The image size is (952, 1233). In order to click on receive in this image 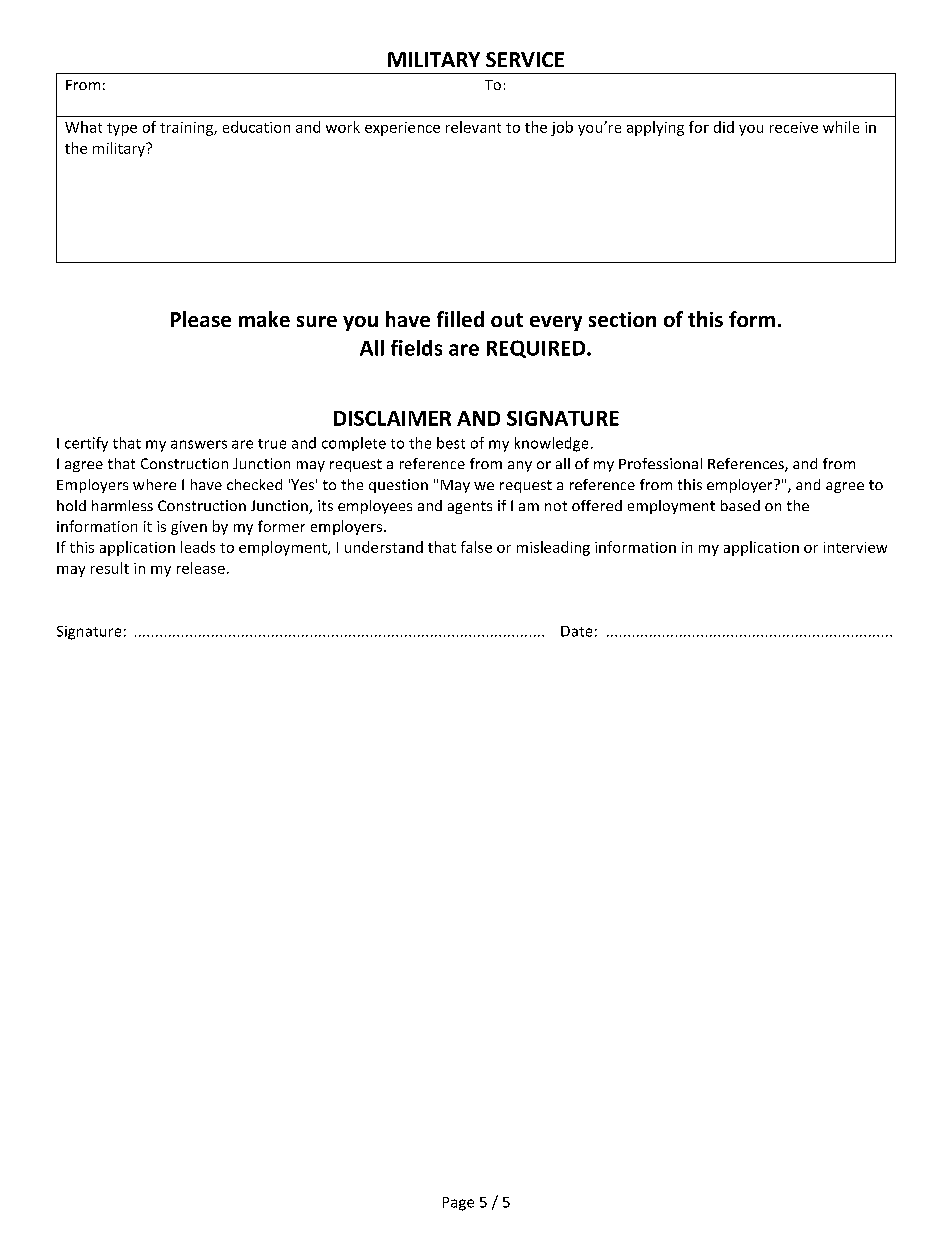, I will do `click(794, 127)`.
